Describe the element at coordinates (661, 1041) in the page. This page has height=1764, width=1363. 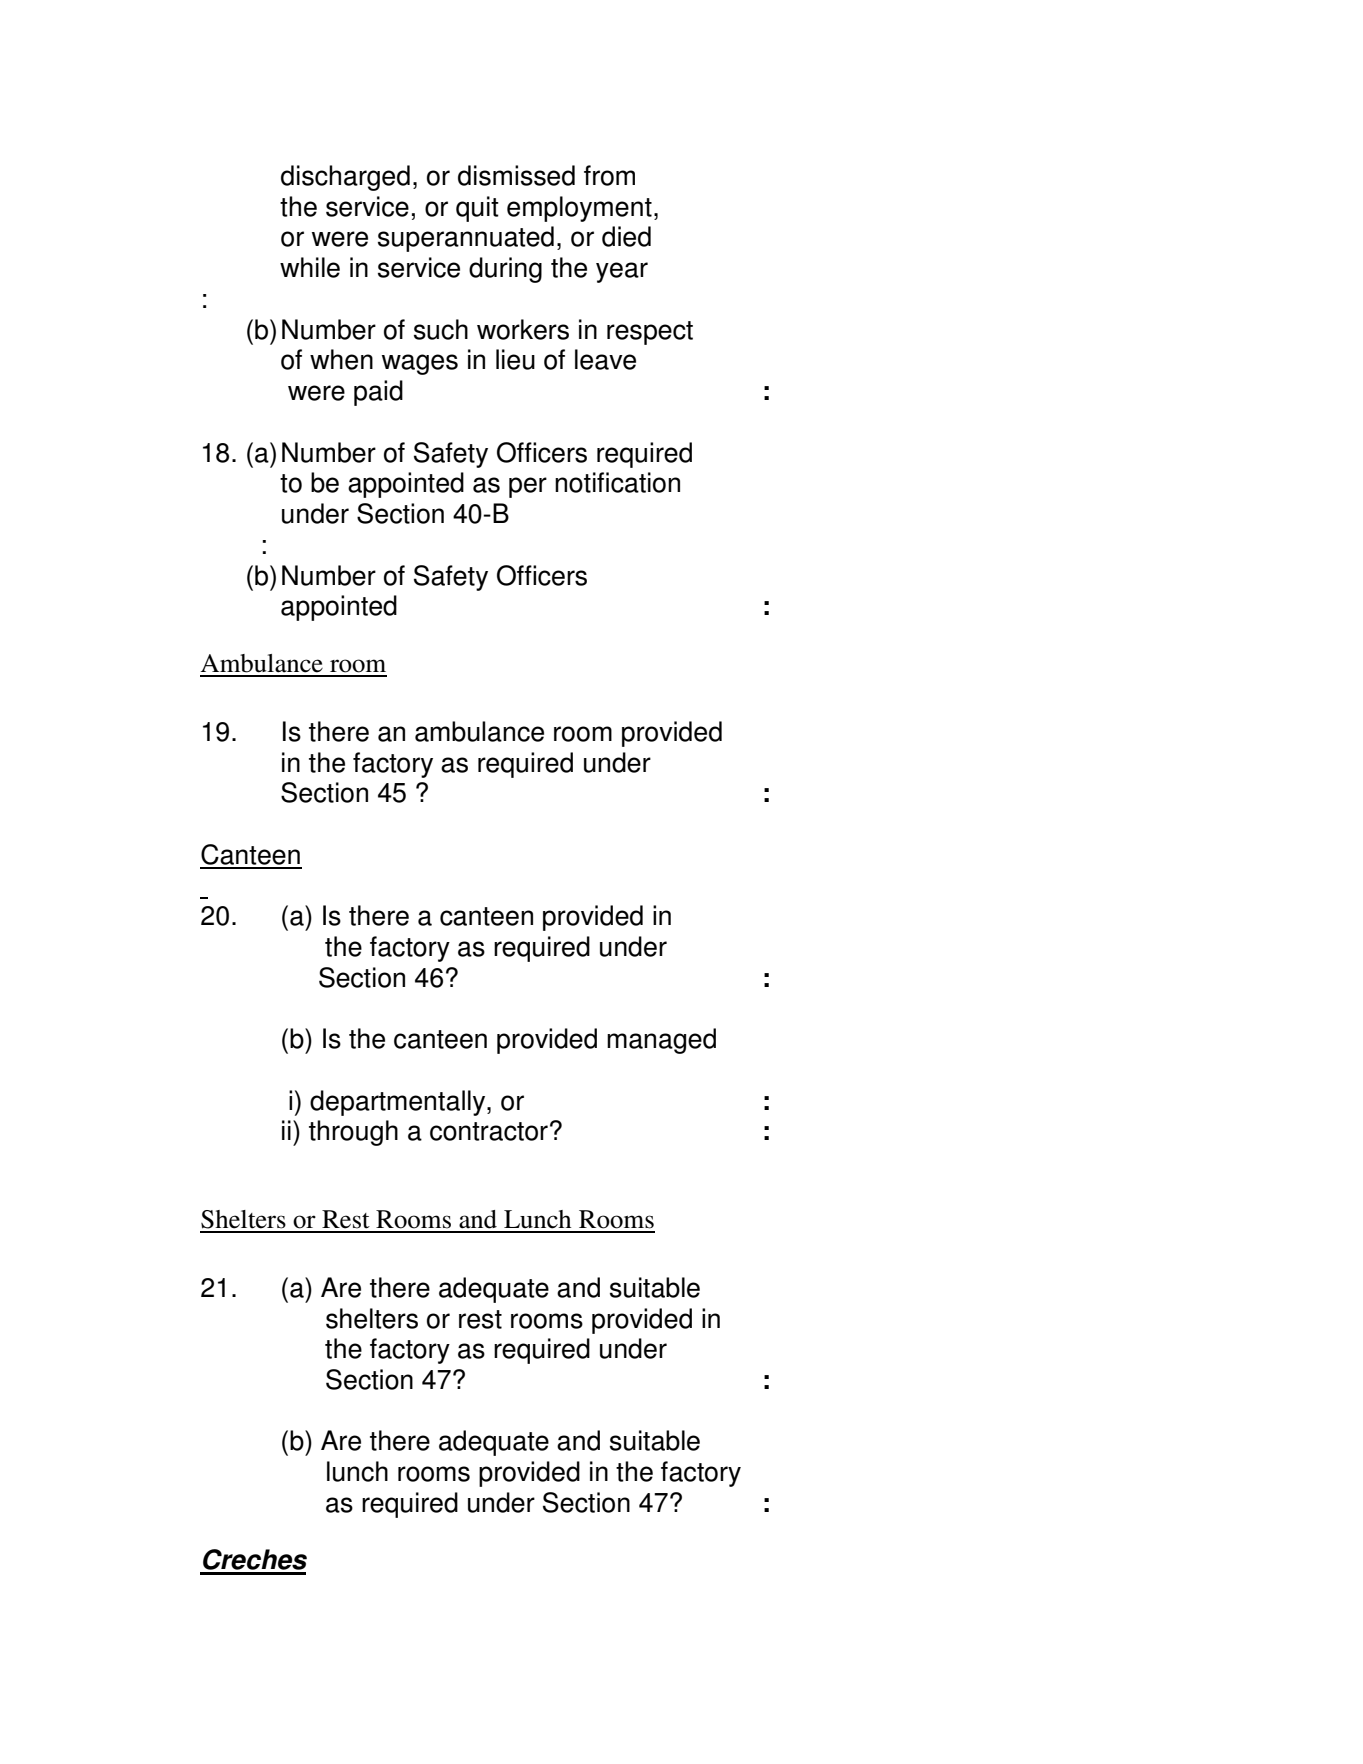
I see `managed` at that location.
